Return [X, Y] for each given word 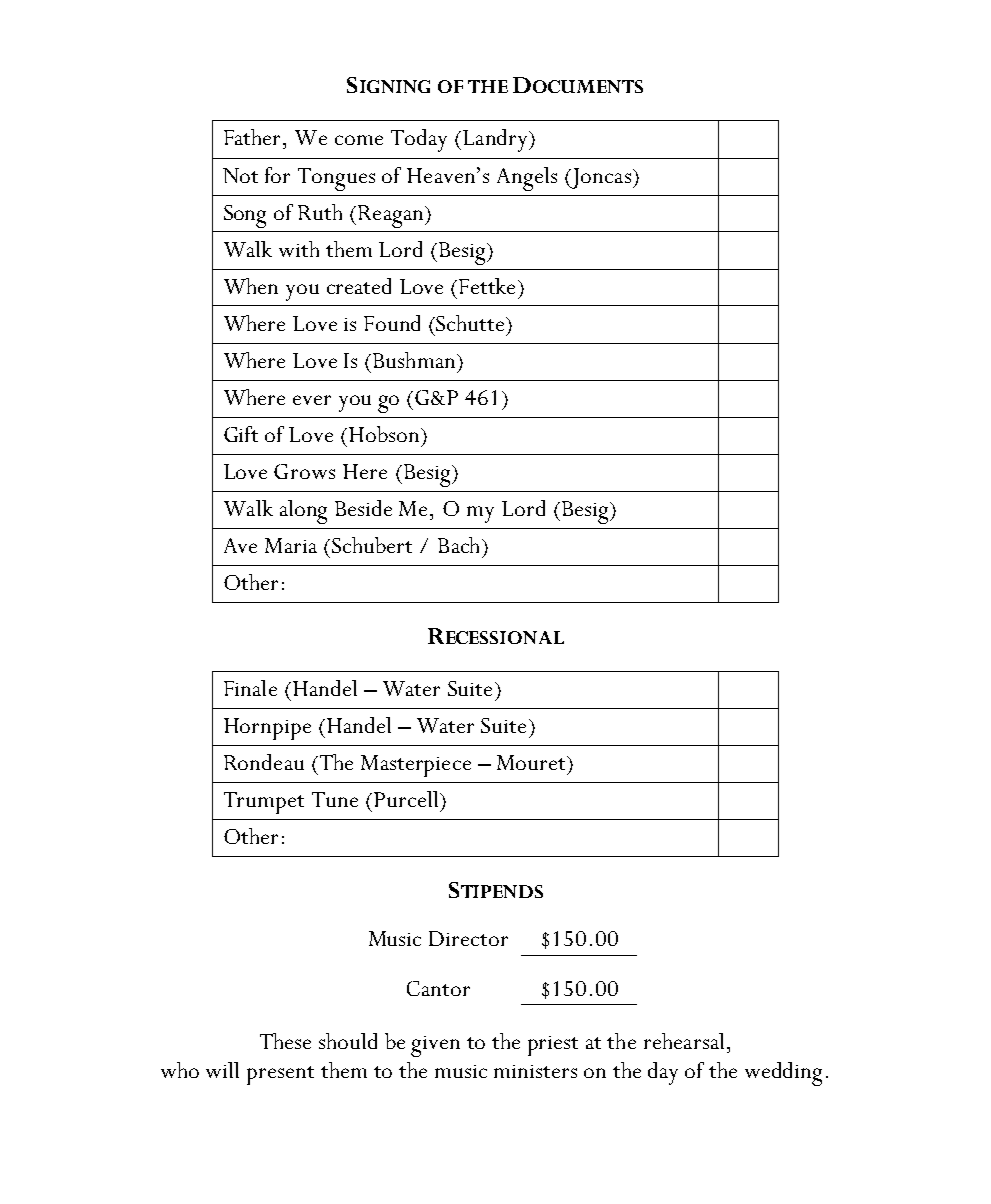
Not [240, 175]
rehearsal [684, 1041]
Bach [460, 545]
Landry [495, 140]
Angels [527, 179]
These [285, 1041]
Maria [291, 545]
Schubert [372, 545]
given [435, 1046]
